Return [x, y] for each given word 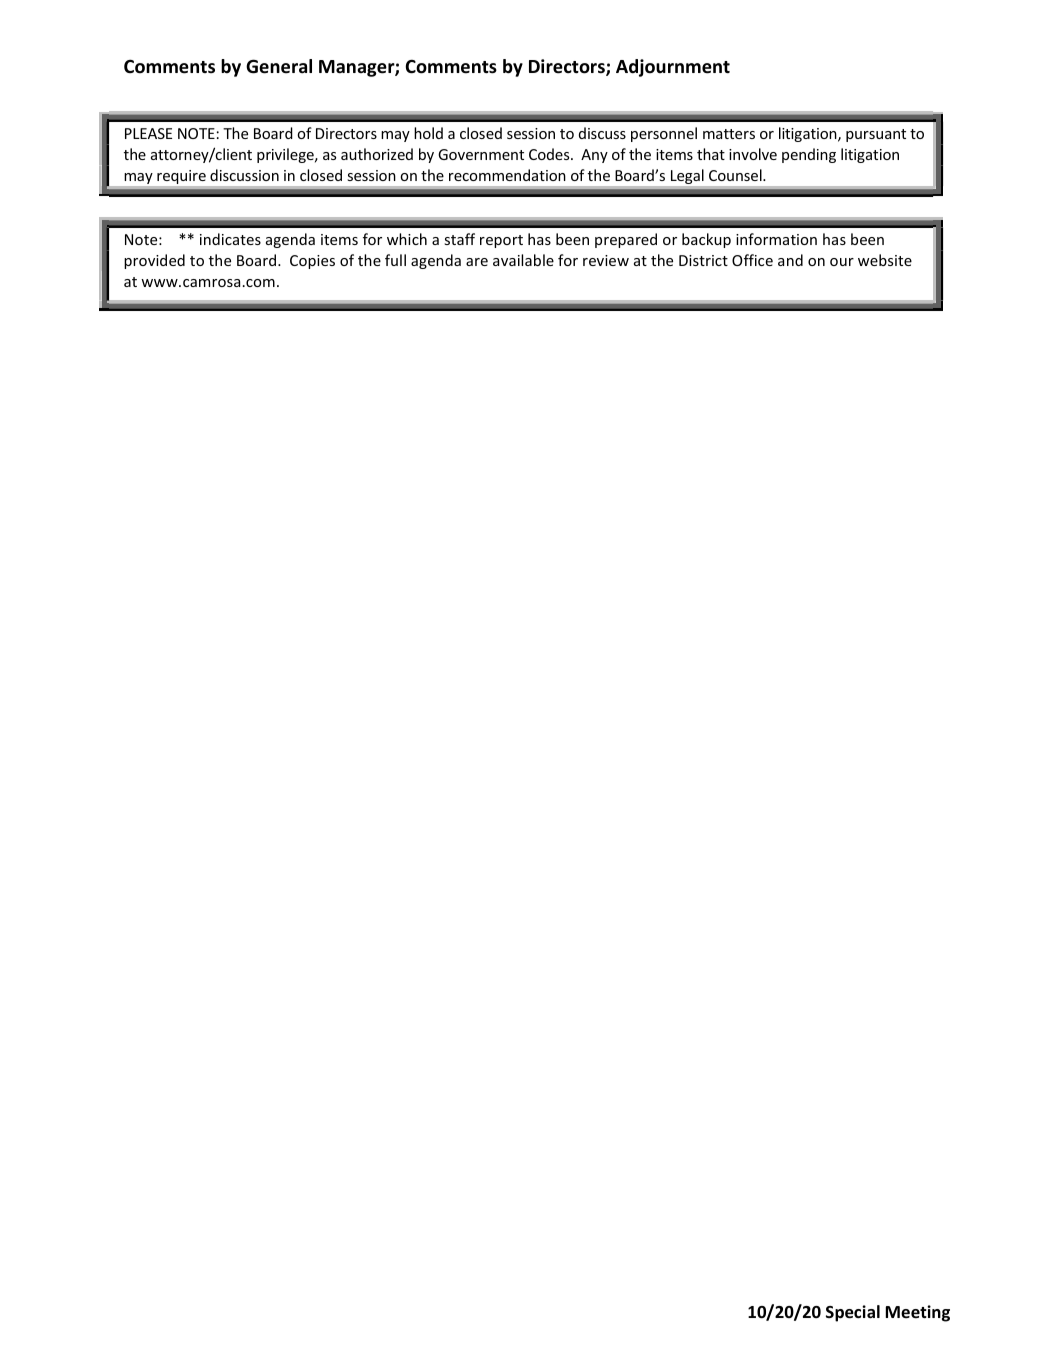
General [279, 66]
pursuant [876, 135]
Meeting [918, 1313]
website [885, 260]
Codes [550, 154]
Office [752, 260]
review [606, 260]
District [703, 260]
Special [853, 1313]
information [776, 239]
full [395, 260]
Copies [312, 262]
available [523, 260]
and [790, 260]
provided [154, 261]
